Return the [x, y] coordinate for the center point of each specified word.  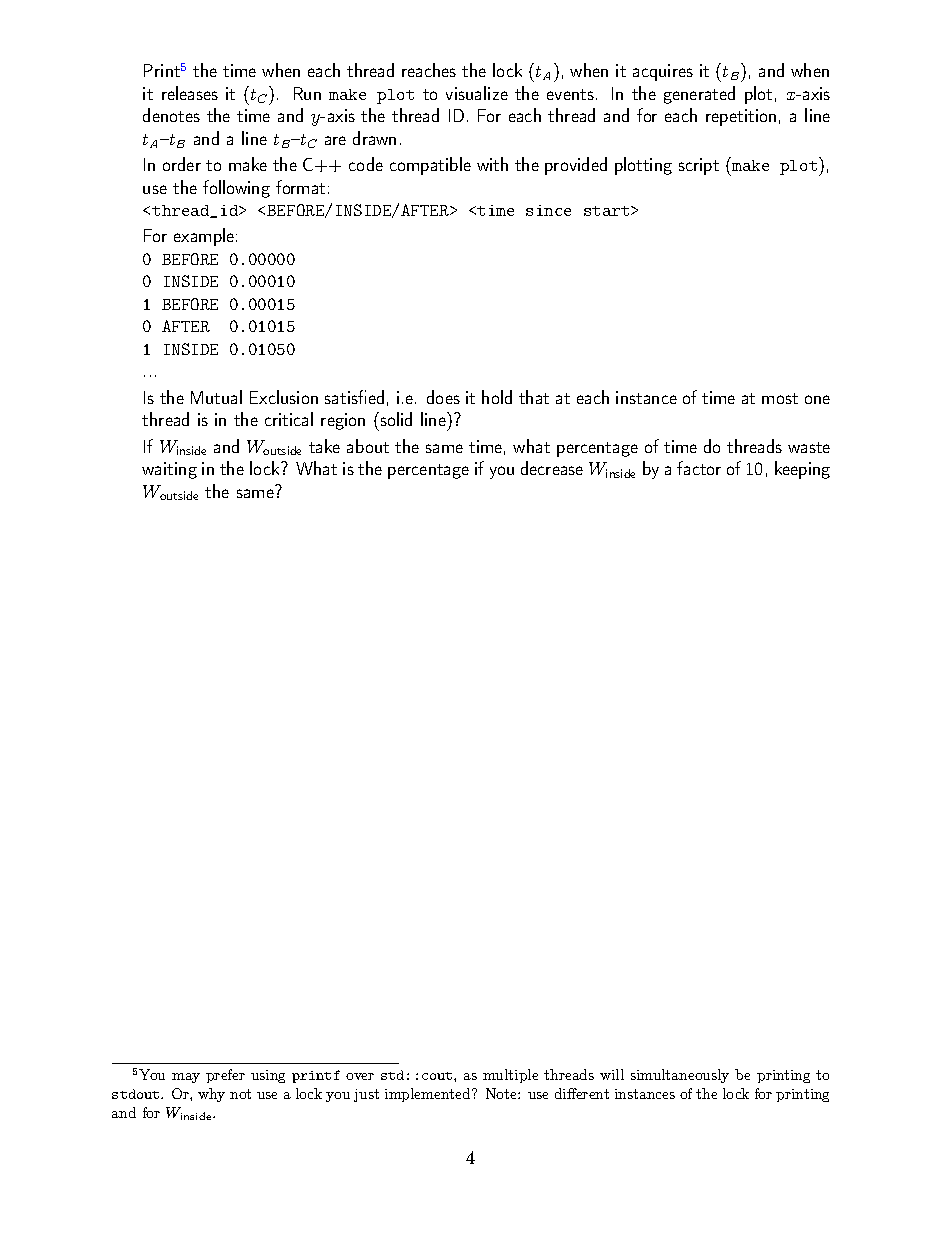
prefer [225, 1076]
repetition [741, 117]
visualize [477, 93]
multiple [510, 1076]
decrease [552, 468]
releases [190, 93]
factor [699, 468]
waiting [169, 470]
